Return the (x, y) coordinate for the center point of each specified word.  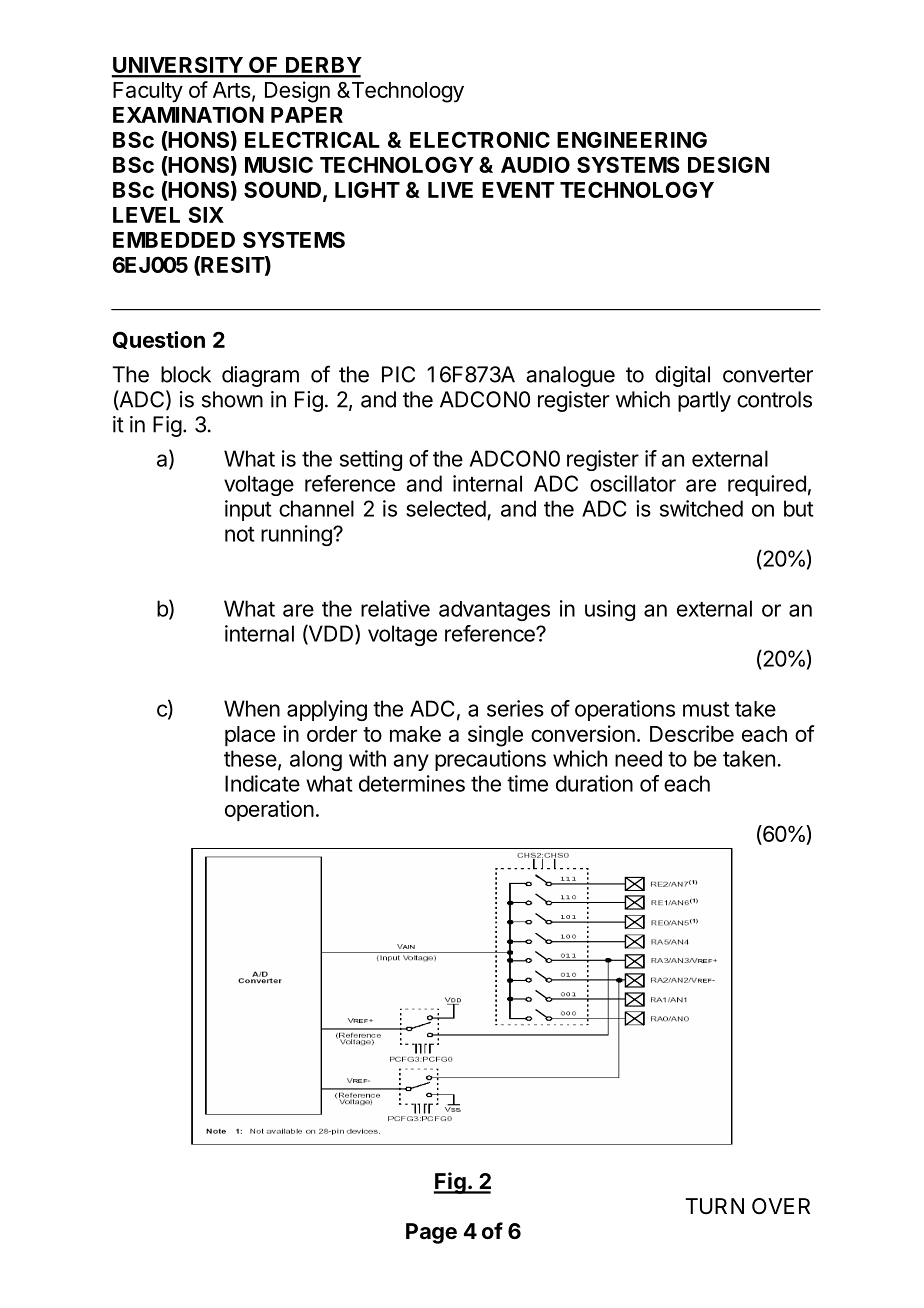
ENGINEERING (632, 139)
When (252, 708)
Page (431, 1233)
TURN (714, 1206)
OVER (781, 1206)
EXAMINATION (188, 114)
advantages (494, 611)
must (706, 709)
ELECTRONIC (480, 139)
